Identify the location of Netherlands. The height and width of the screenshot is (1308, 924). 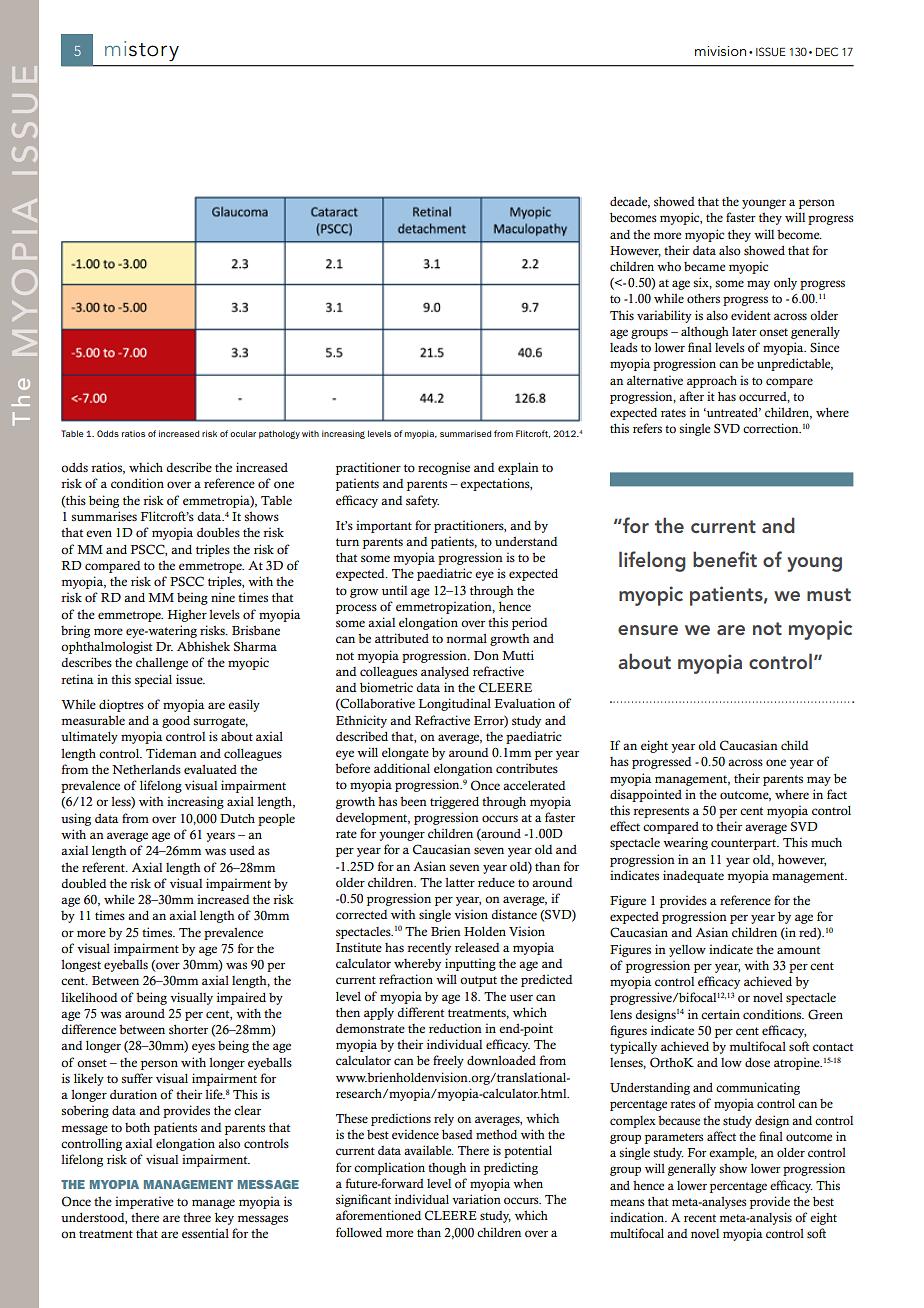
(146, 769).
